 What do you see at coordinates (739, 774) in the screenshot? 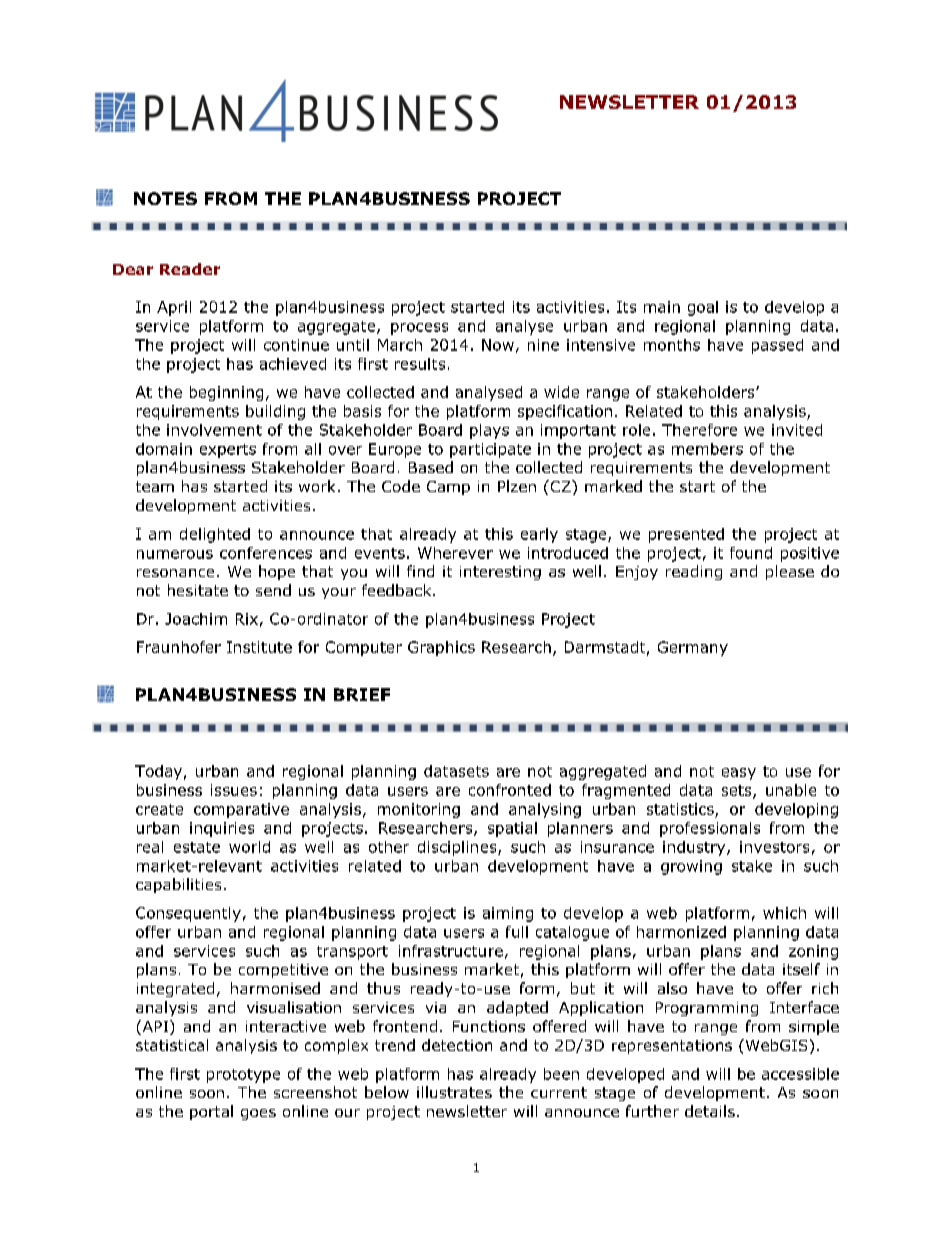
I see `easy` at bounding box center [739, 774].
